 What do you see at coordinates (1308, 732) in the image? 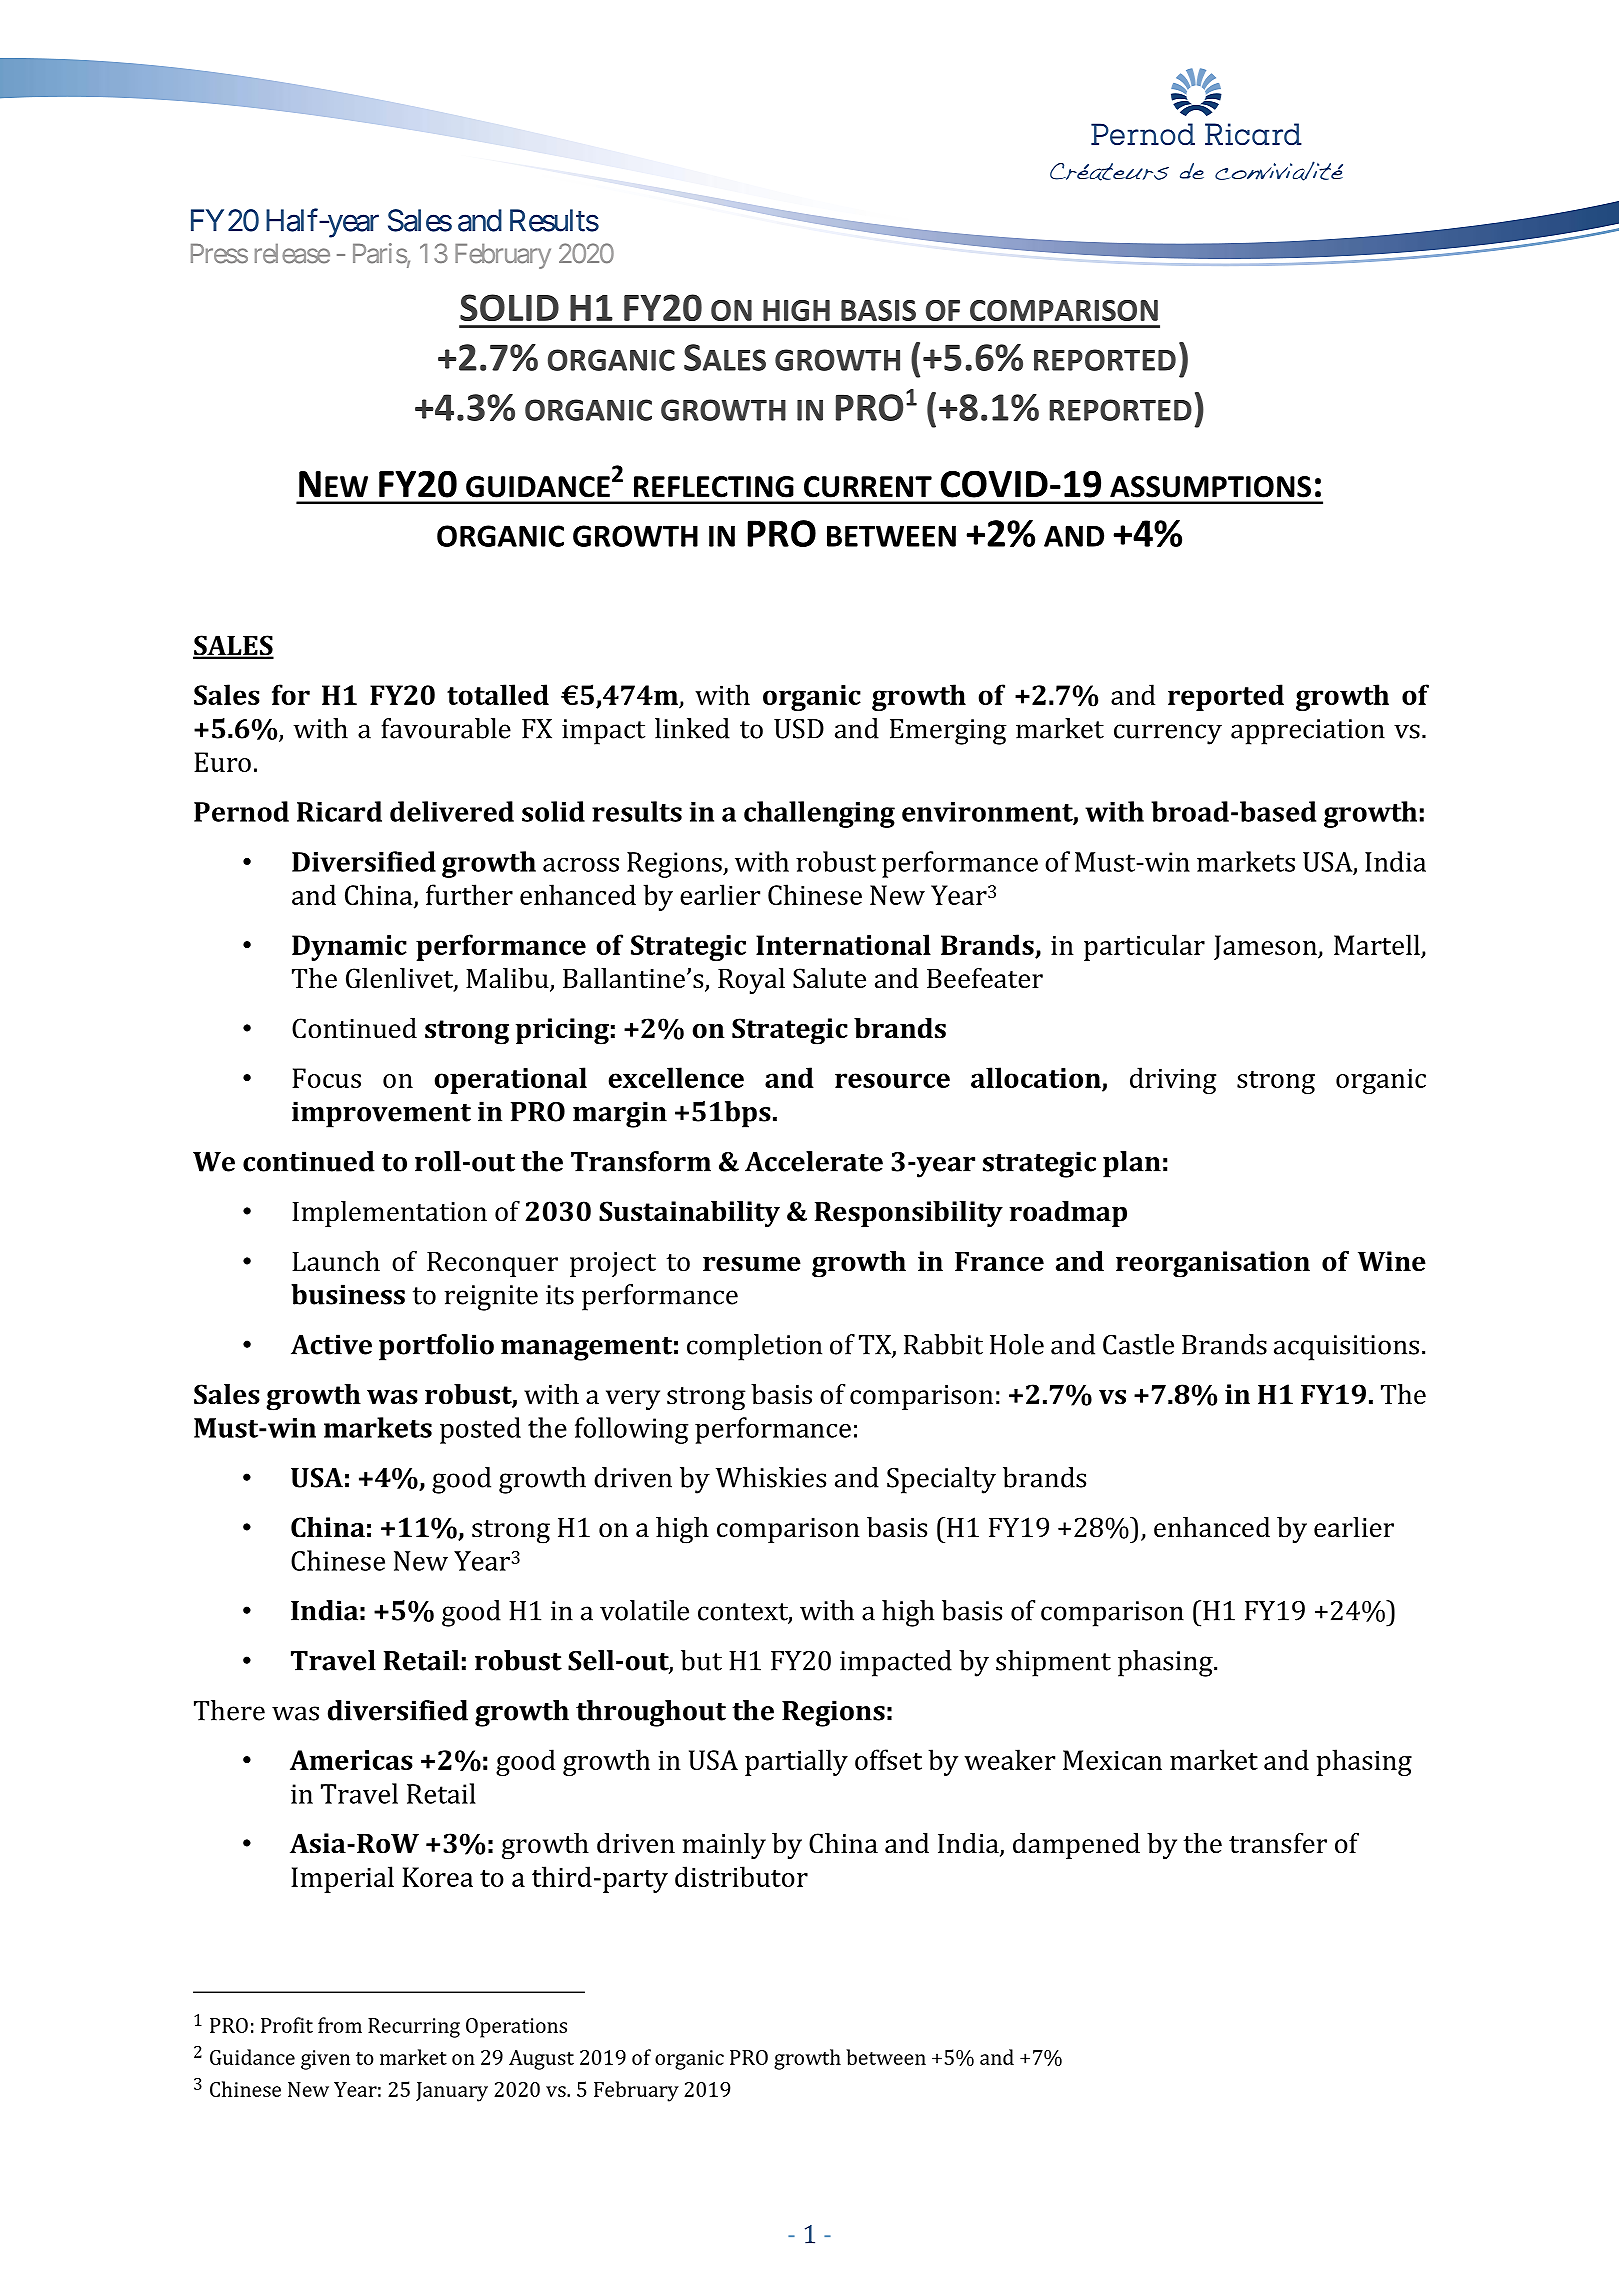
I see `appreciation` at bounding box center [1308, 732].
